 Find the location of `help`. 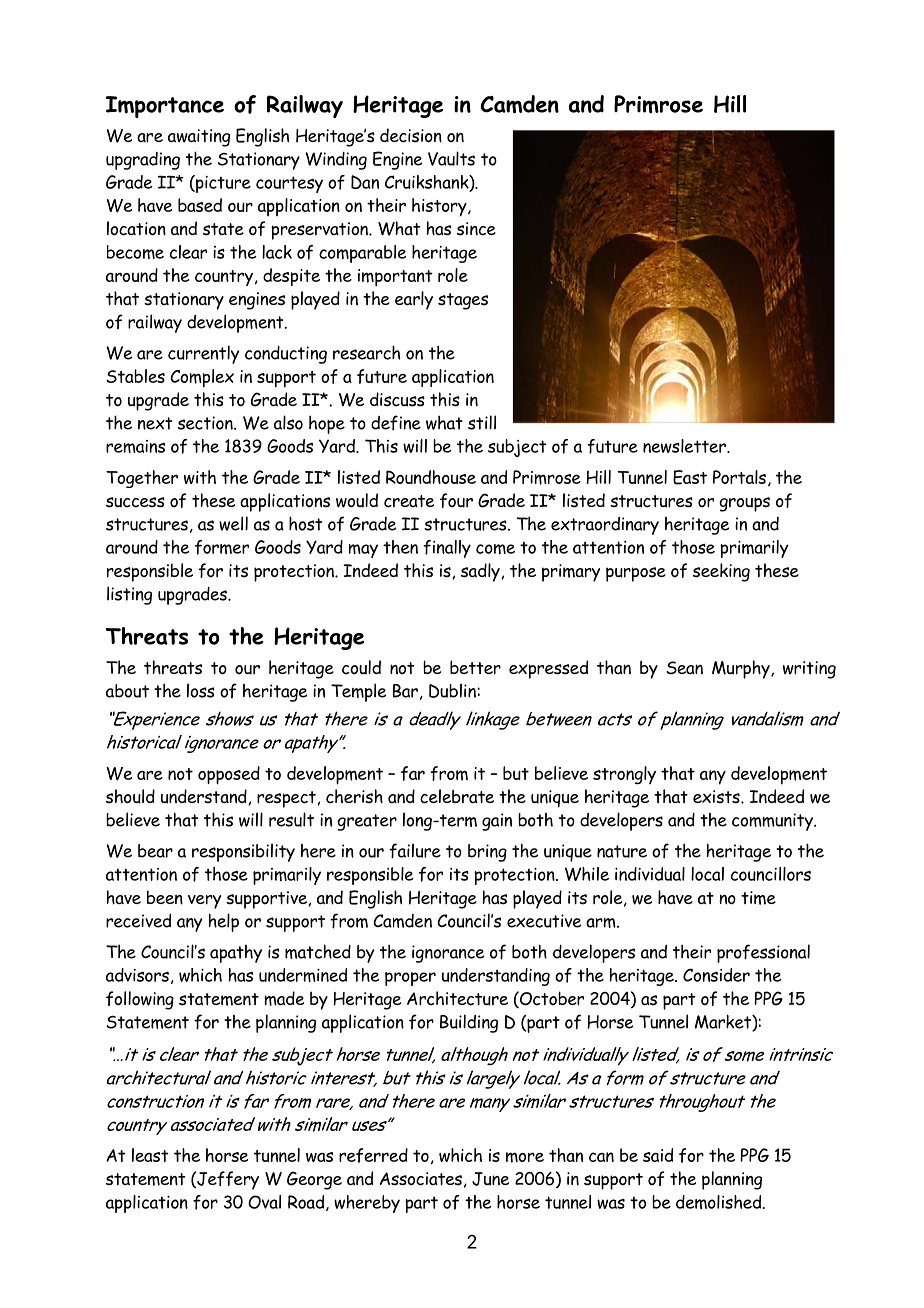

help is located at coordinates (223, 922).
